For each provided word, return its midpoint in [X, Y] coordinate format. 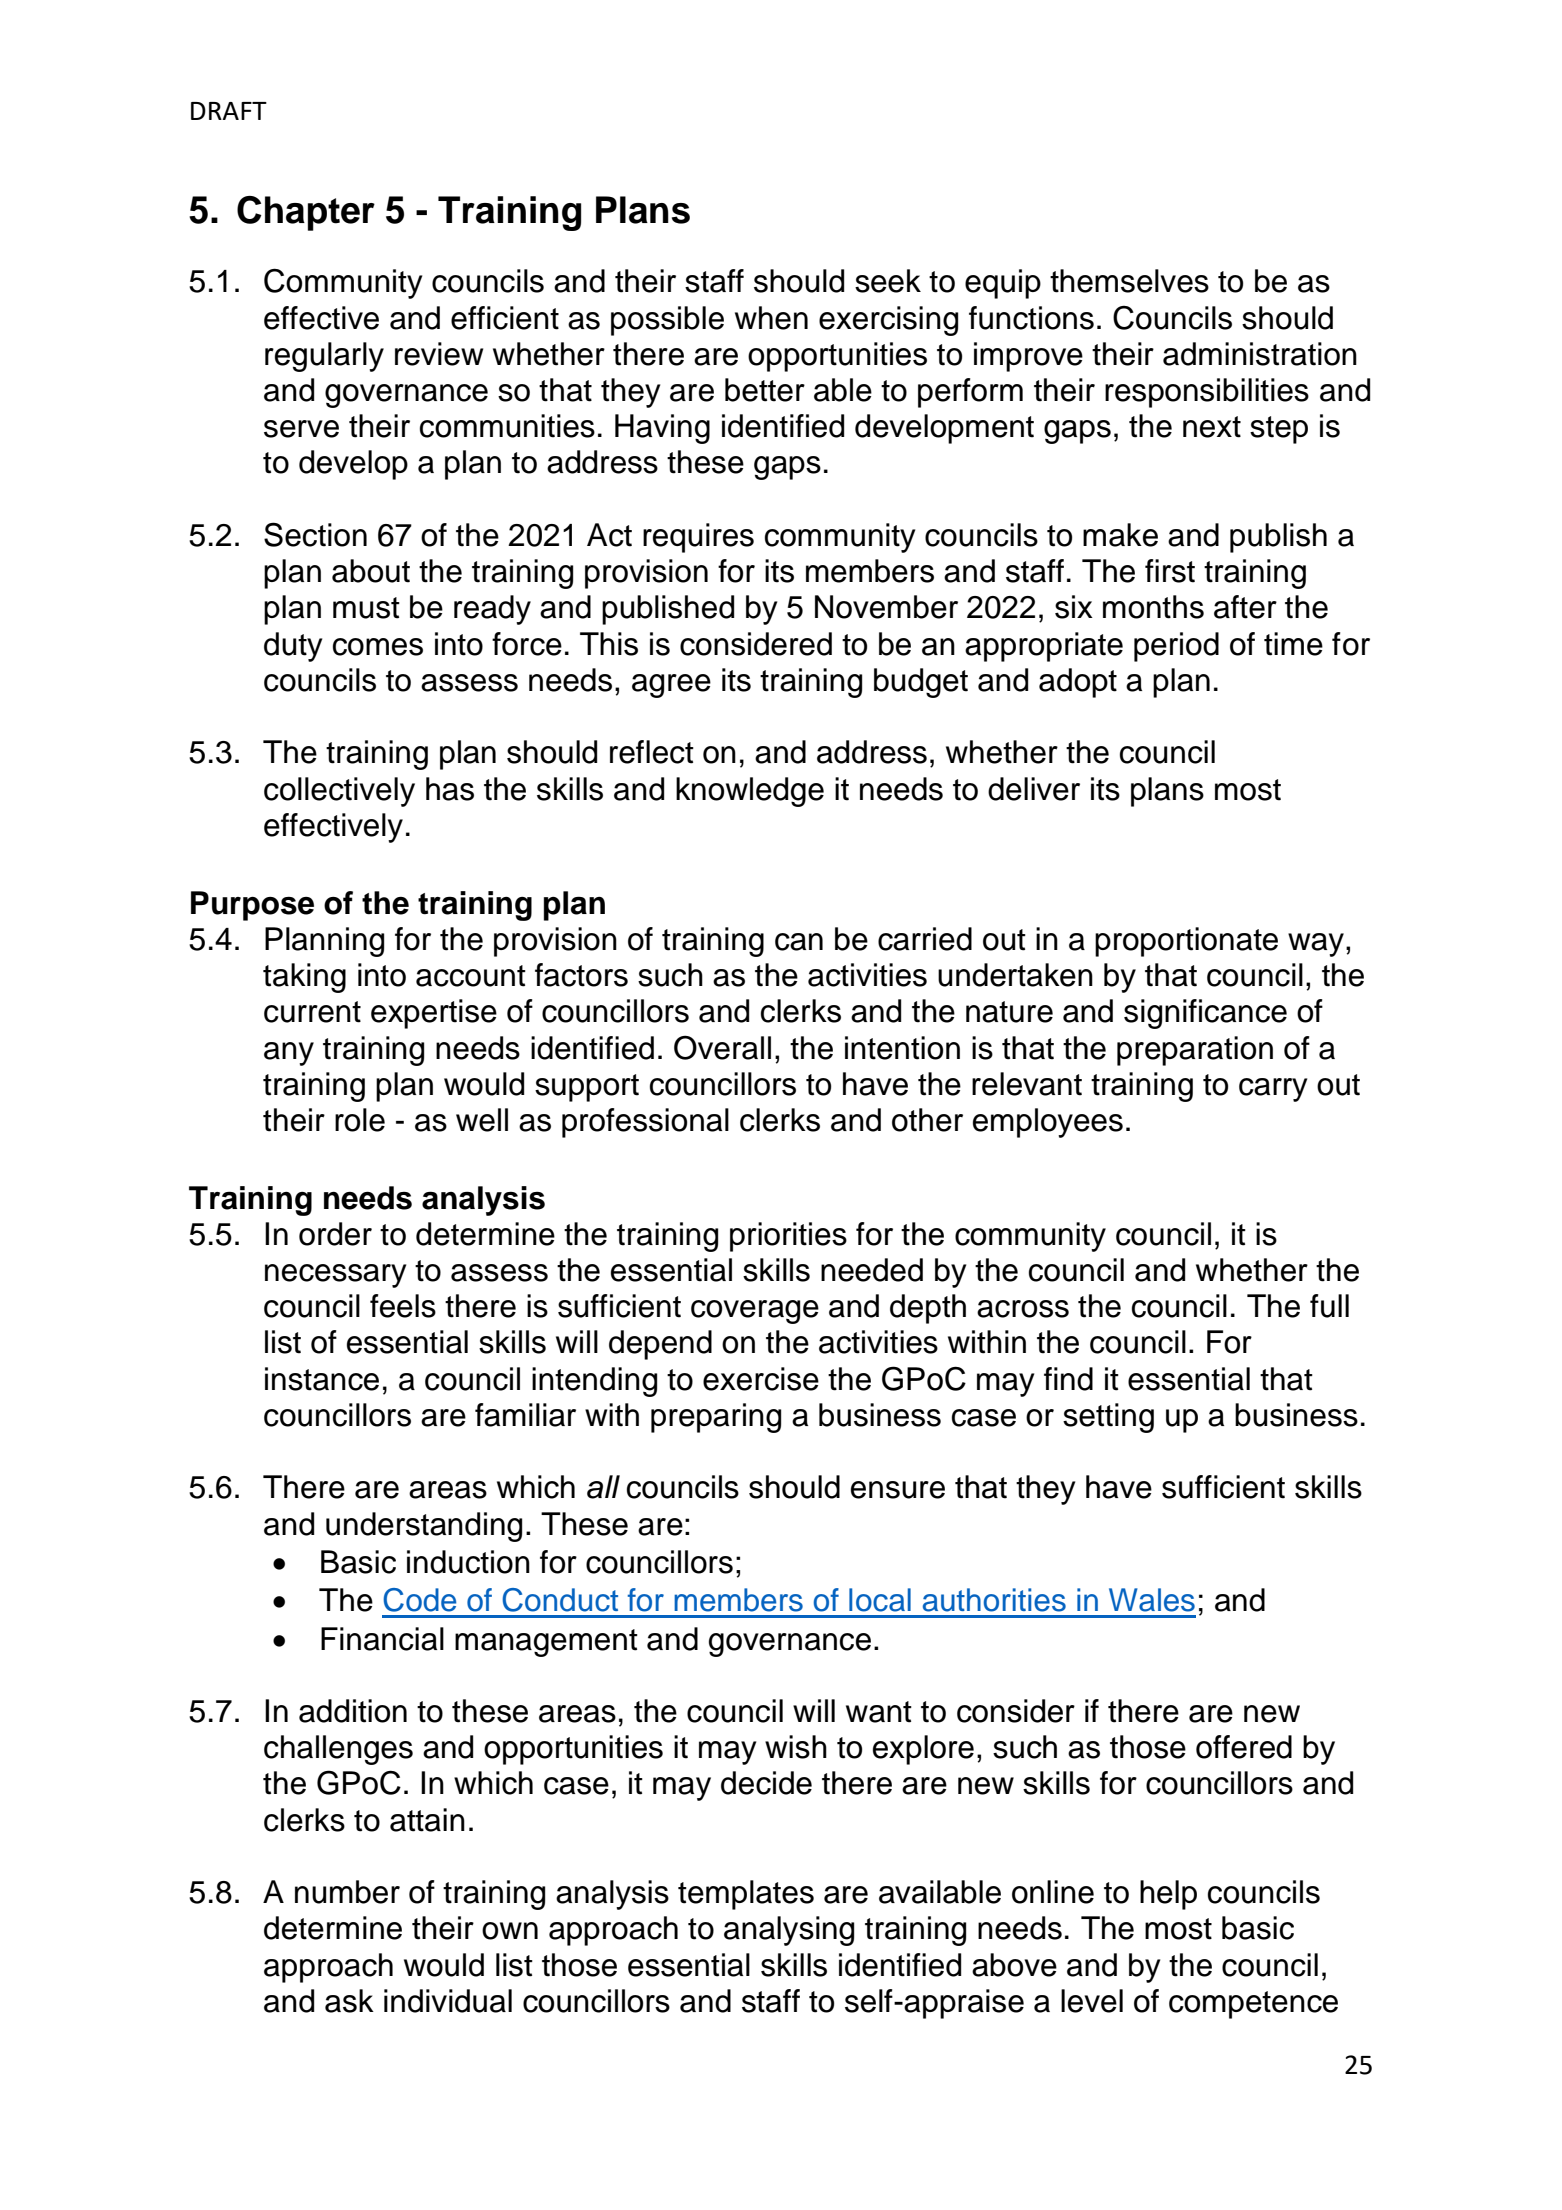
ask [349, 2001]
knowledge [750, 792]
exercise [761, 1379]
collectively [339, 792]
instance [322, 1379]
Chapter [306, 213]
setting [1108, 1418]
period [1176, 647]
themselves [1129, 281]
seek [888, 281]
